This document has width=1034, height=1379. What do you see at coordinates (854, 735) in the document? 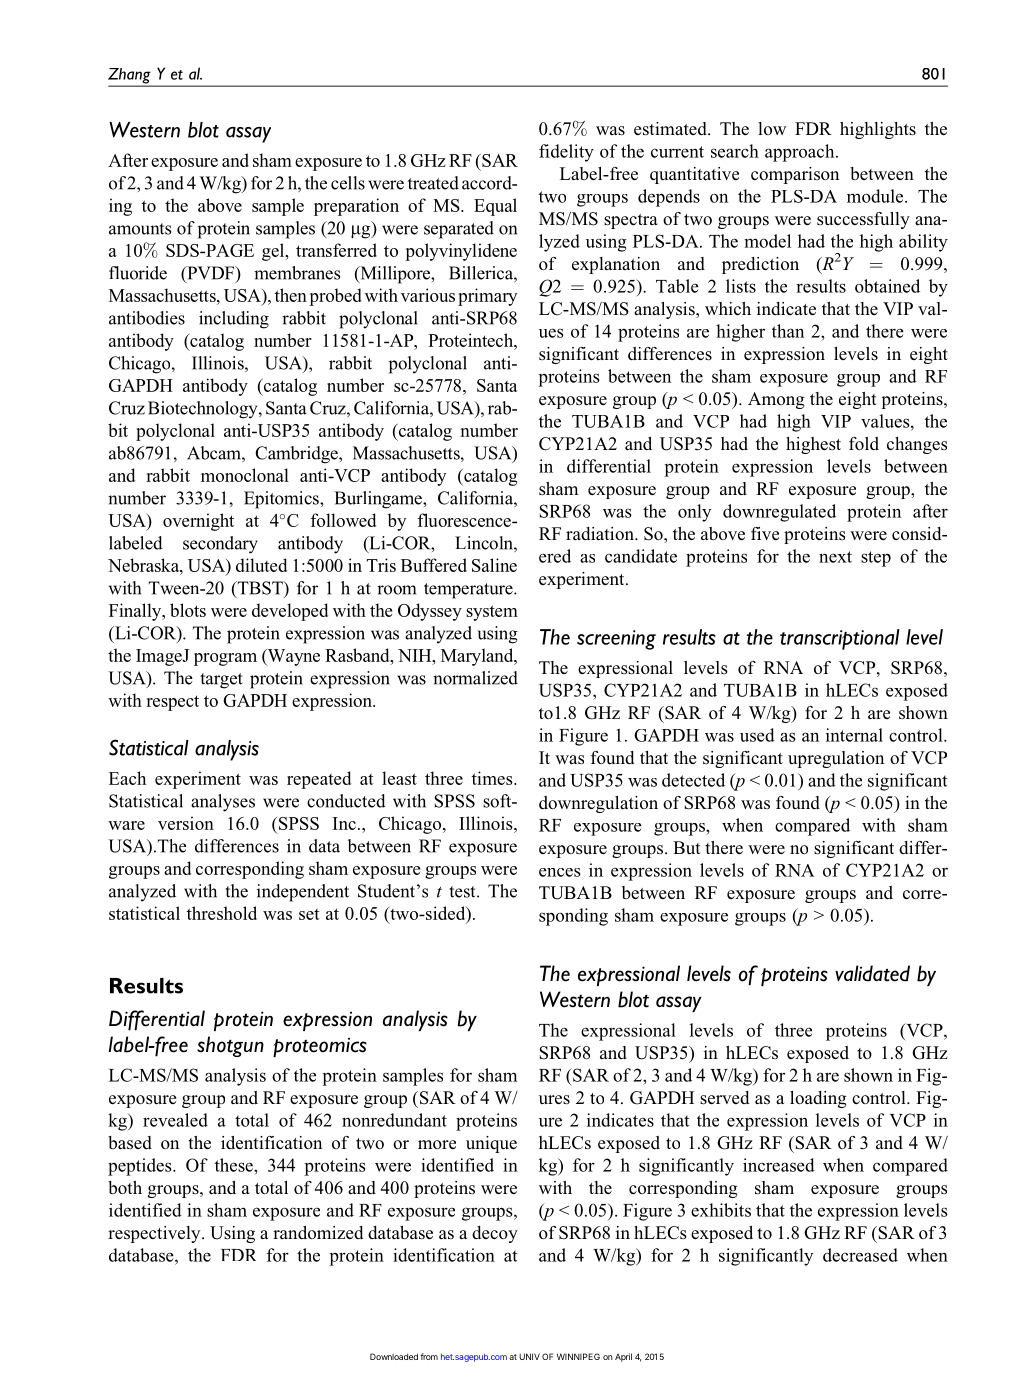
I see `internal` at bounding box center [854, 735].
